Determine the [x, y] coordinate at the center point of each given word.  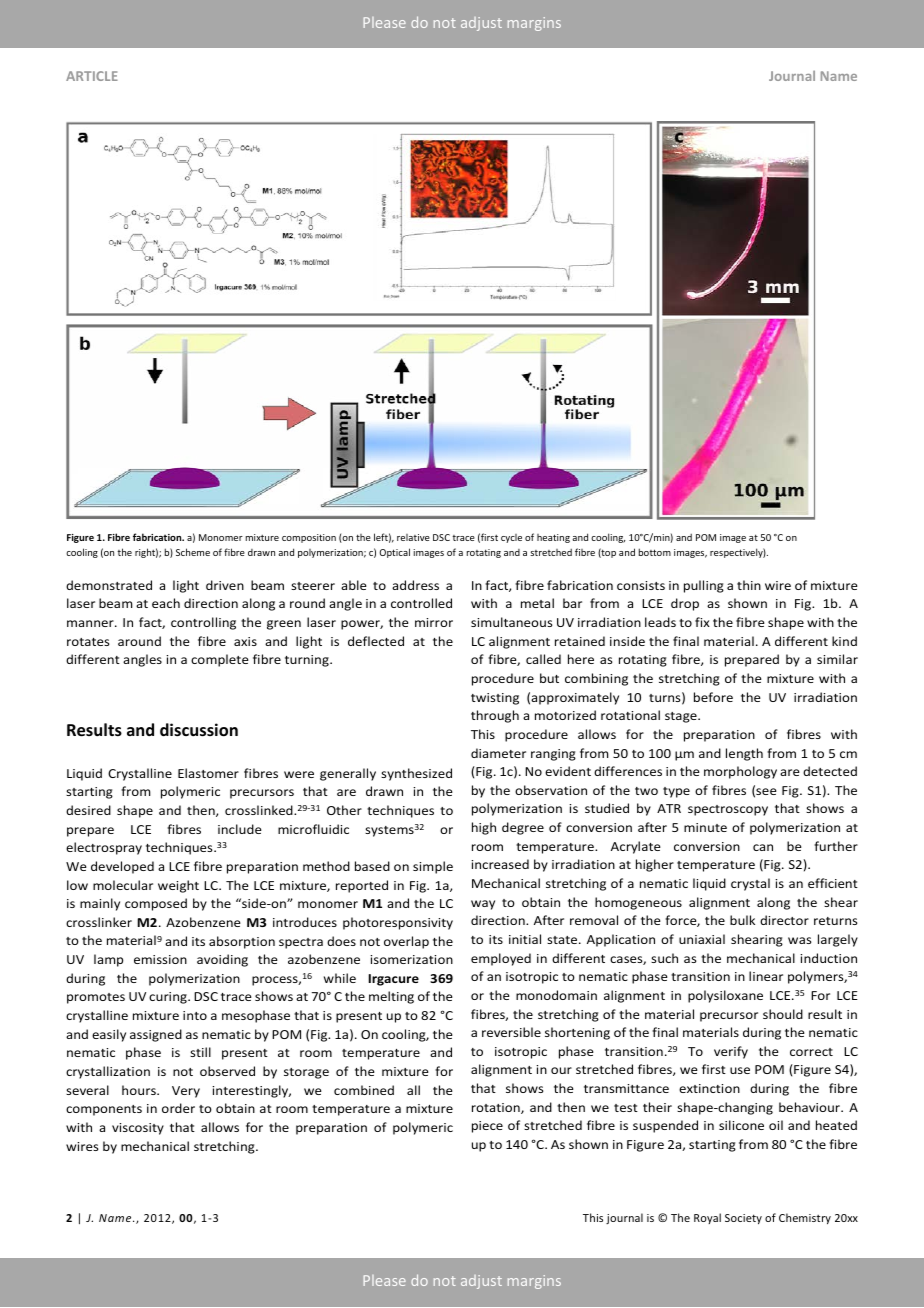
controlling [203, 623]
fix [702, 622]
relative [413, 537]
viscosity [138, 1129]
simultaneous [511, 622]
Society [743, 1219]
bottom [655, 552]
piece [487, 1127]
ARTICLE [92, 76]
